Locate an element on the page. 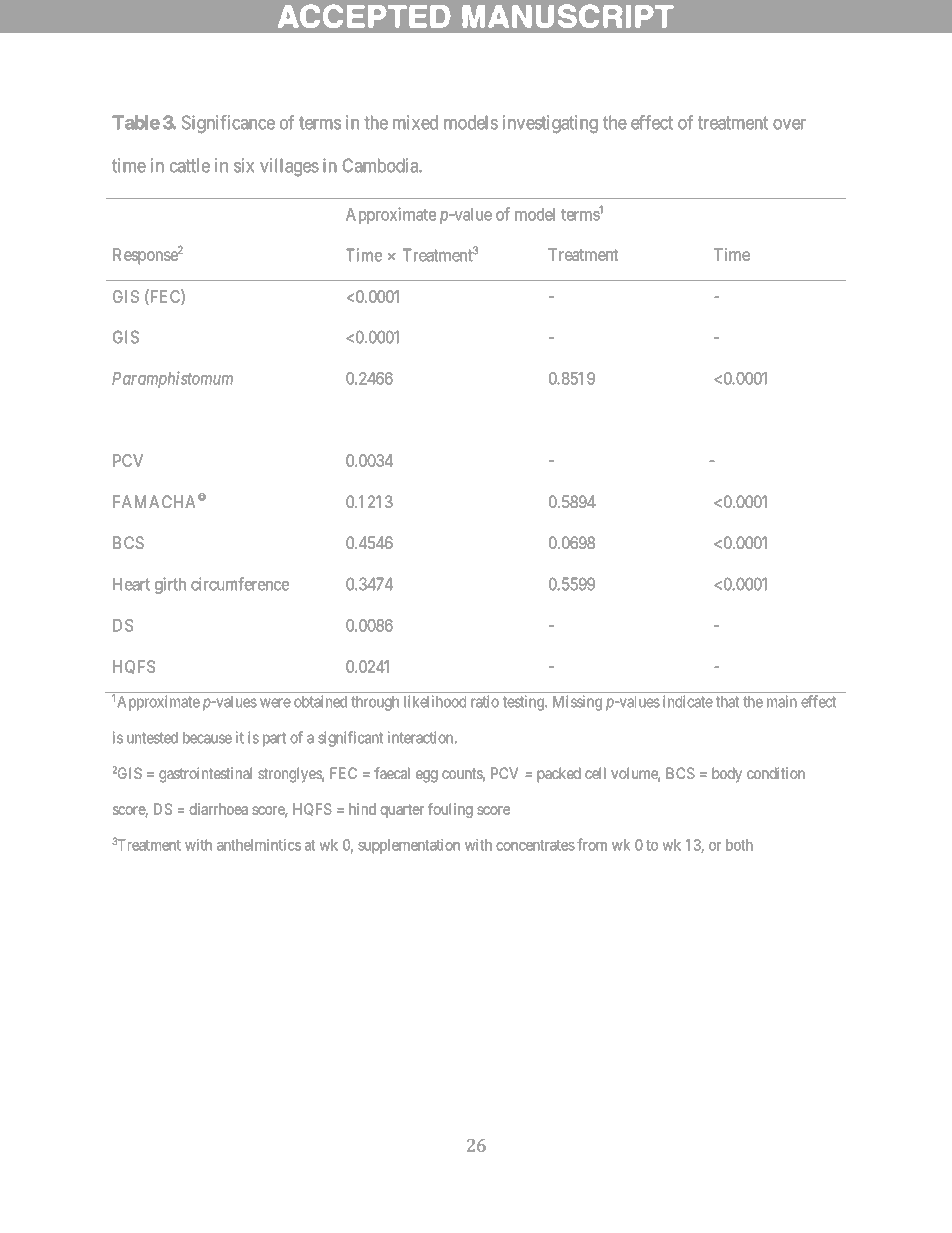 Image resolution: width=952 pixels, height=1233 pixels. both is located at coordinates (739, 845).
